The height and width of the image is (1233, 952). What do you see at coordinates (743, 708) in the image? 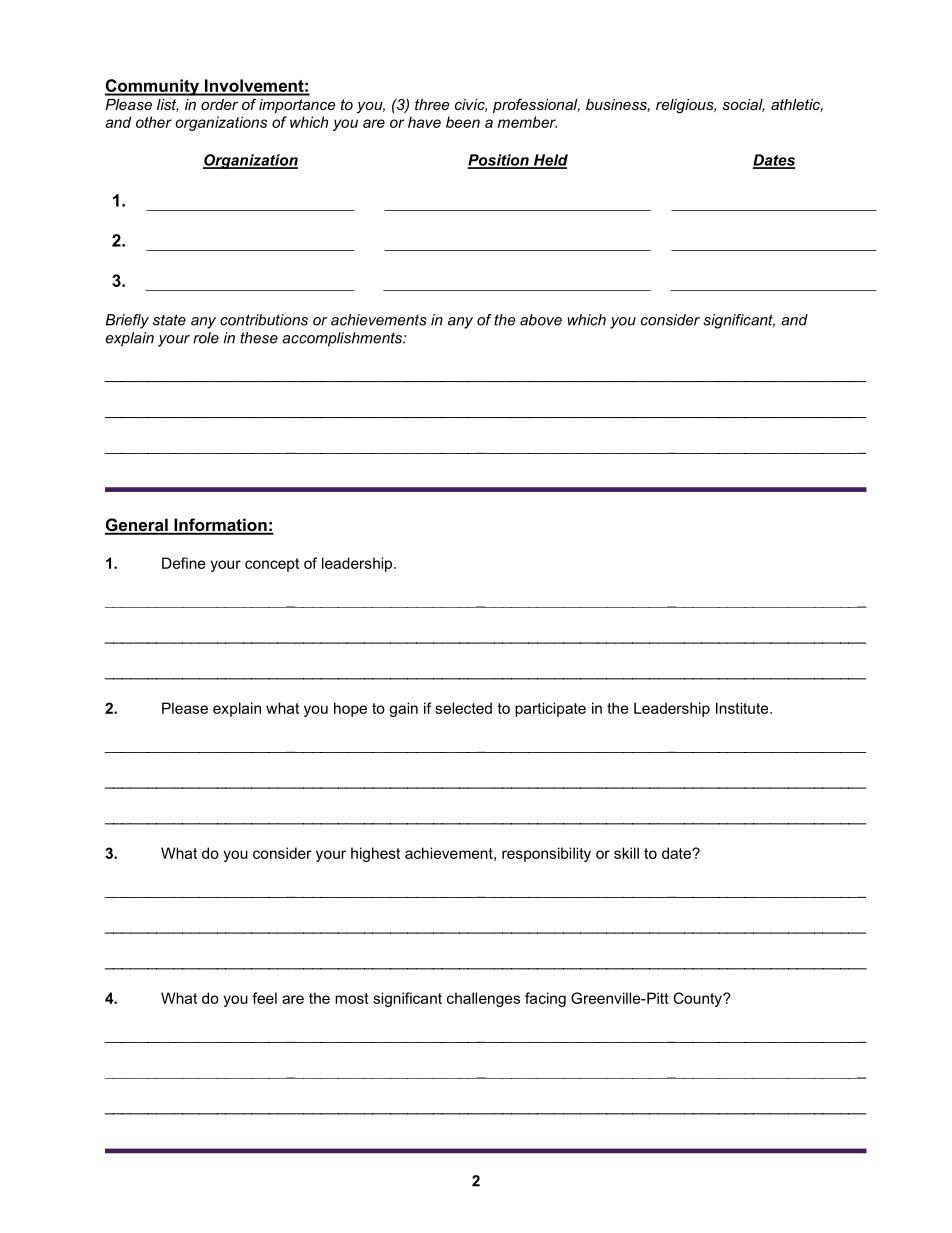
I see `Institute` at bounding box center [743, 708].
